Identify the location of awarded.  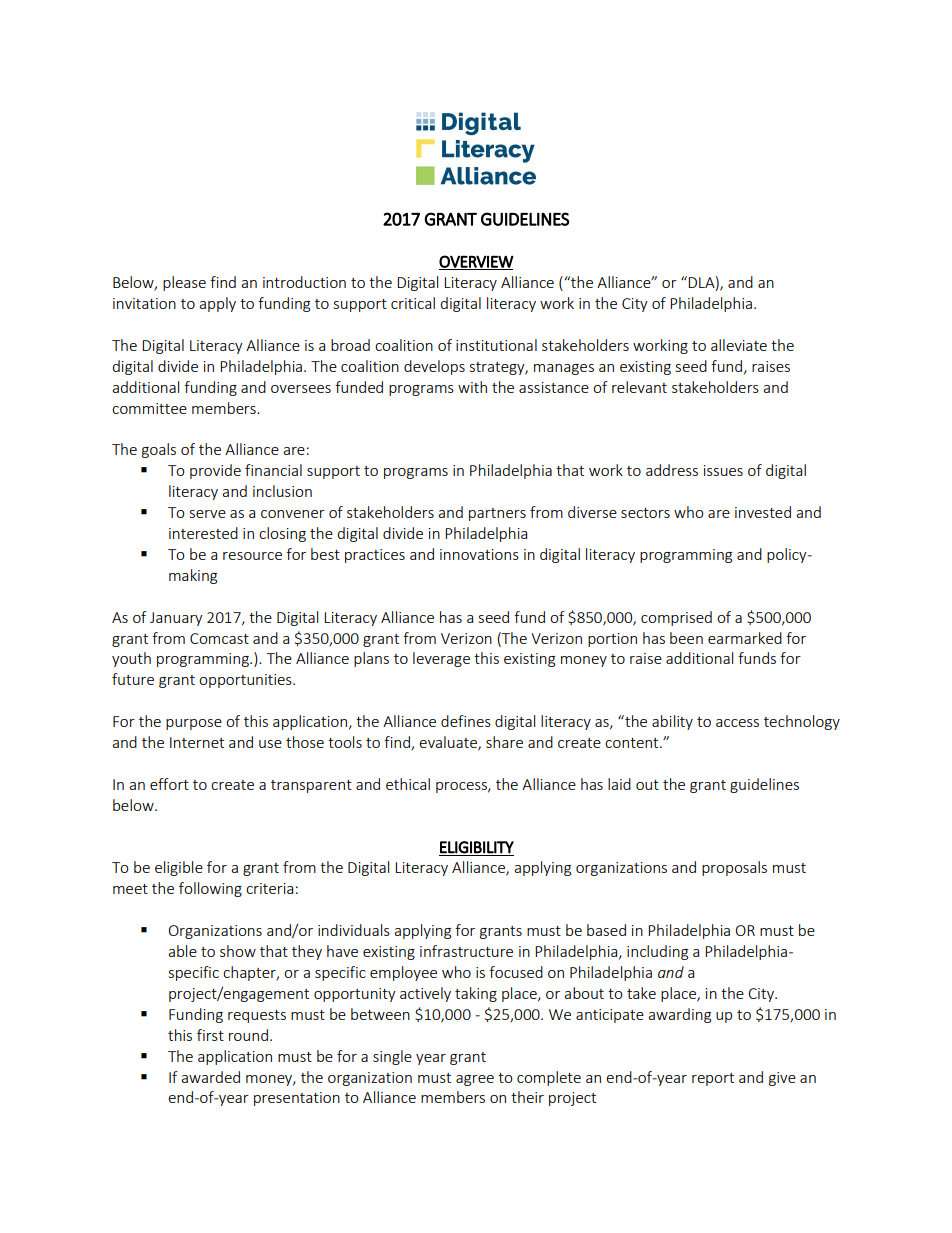
(210, 1077).
